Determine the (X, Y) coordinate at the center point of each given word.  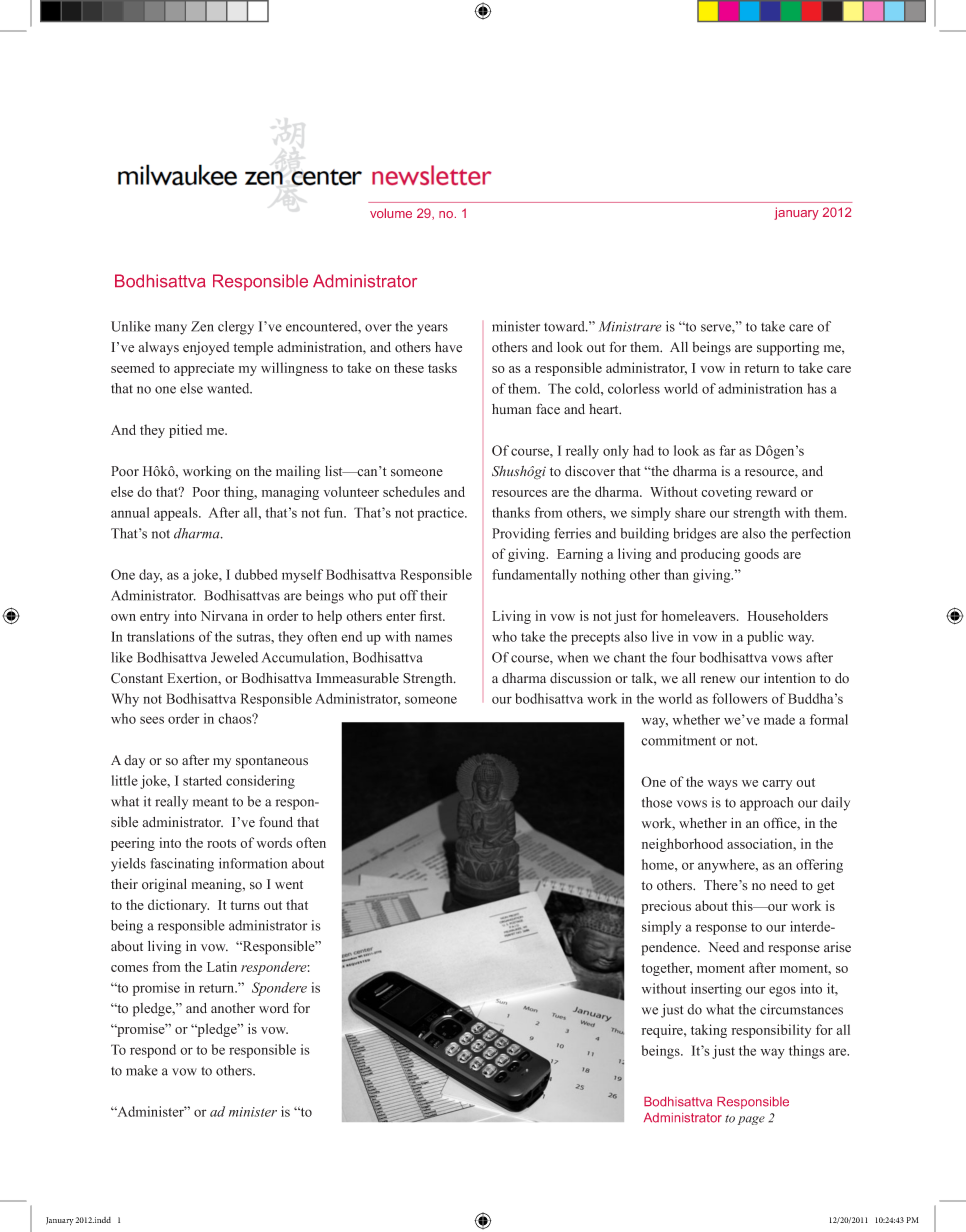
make (142, 1070)
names (433, 638)
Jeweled (234, 657)
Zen (202, 326)
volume (391, 213)
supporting (788, 349)
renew (718, 680)
